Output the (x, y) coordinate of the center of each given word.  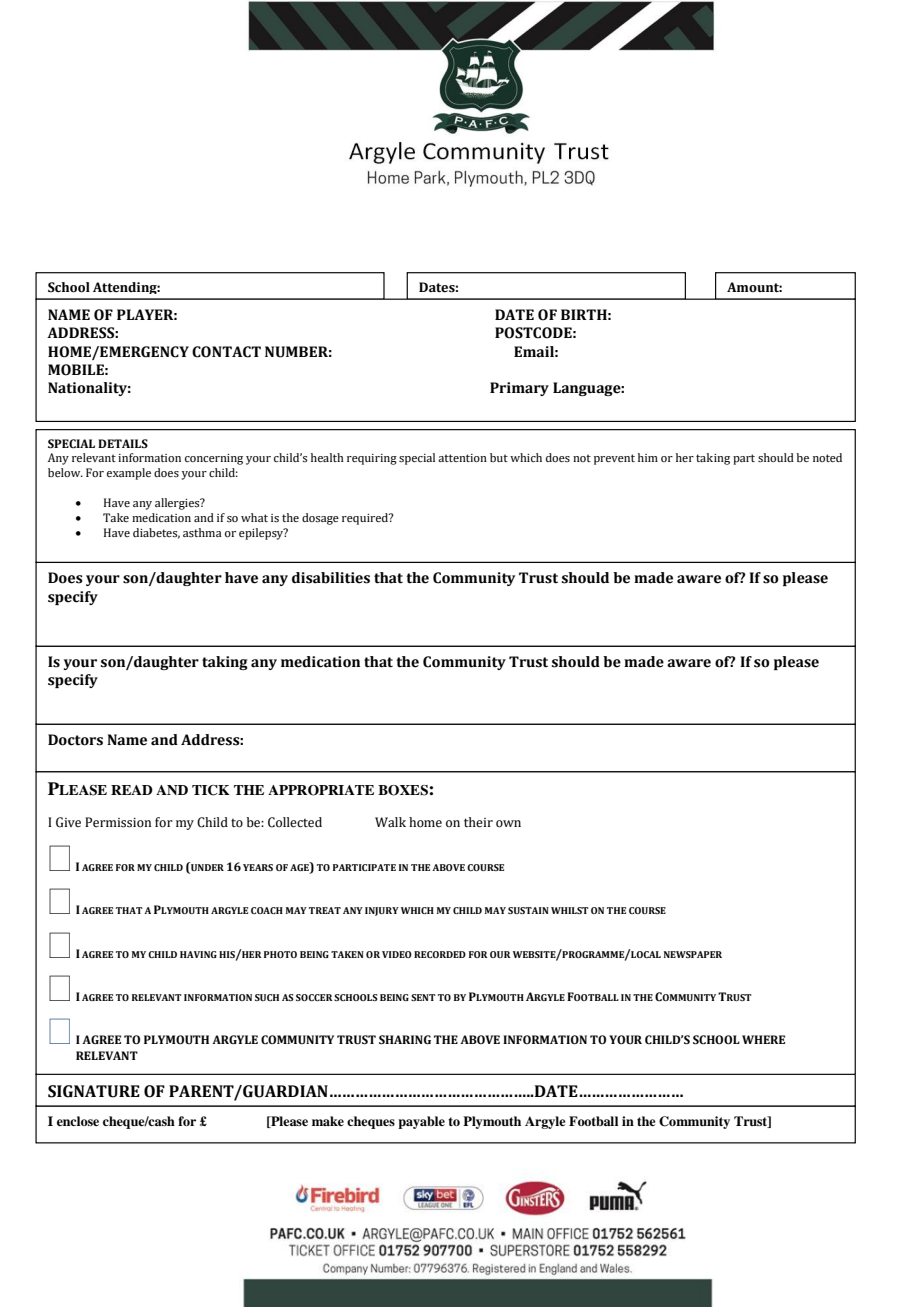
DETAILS (123, 443)
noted (827, 457)
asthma (202, 532)
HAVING (198, 954)
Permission (118, 822)
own (508, 824)
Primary (519, 389)
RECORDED (440, 954)
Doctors (75, 740)
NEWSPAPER (693, 954)
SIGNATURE (94, 1091)
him (648, 457)
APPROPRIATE (321, 790)
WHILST (570, 910)
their (478, 822)
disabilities (331, 578)
